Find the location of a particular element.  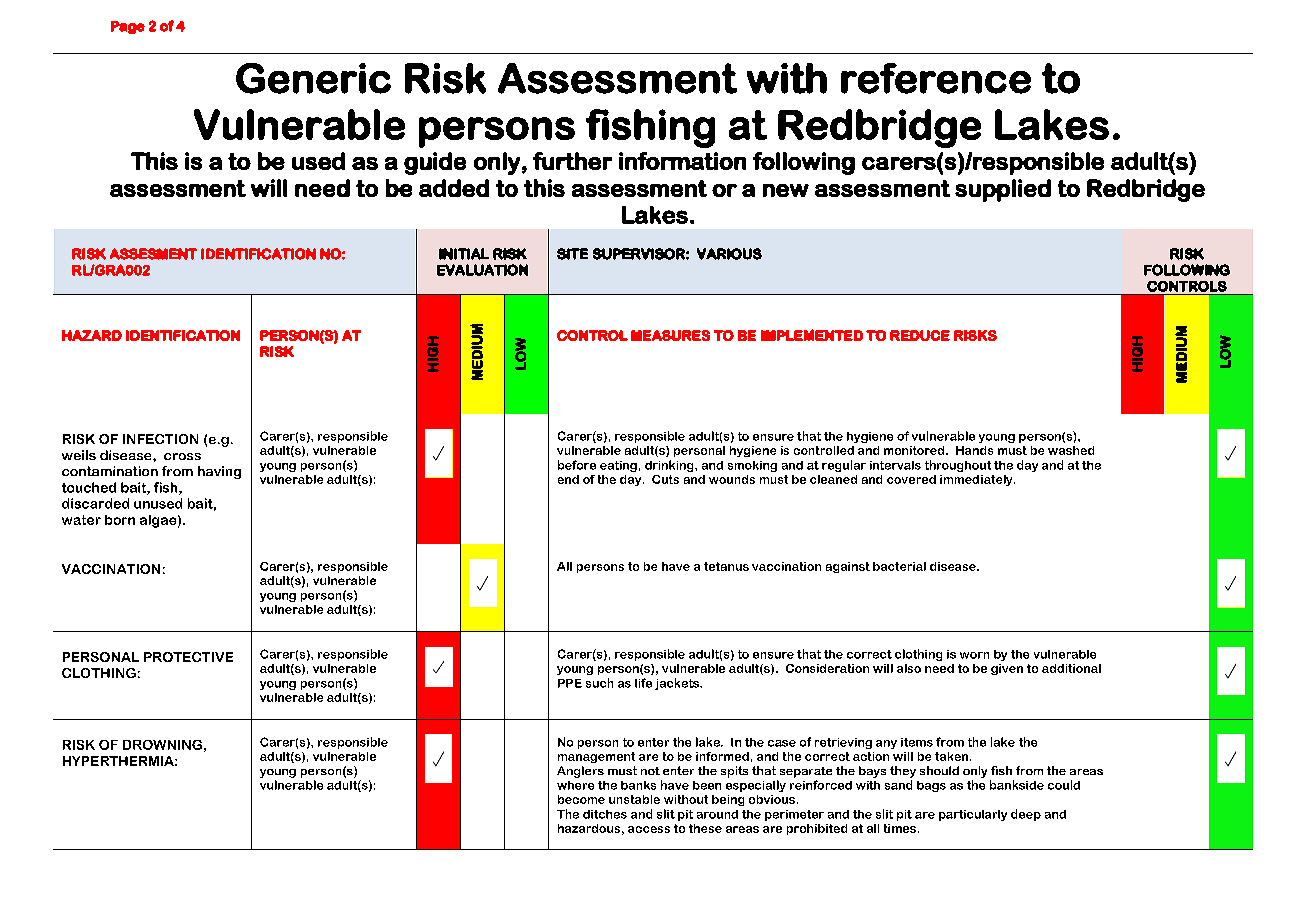

PROTECTIVE is located at coordinates (188, 657).
